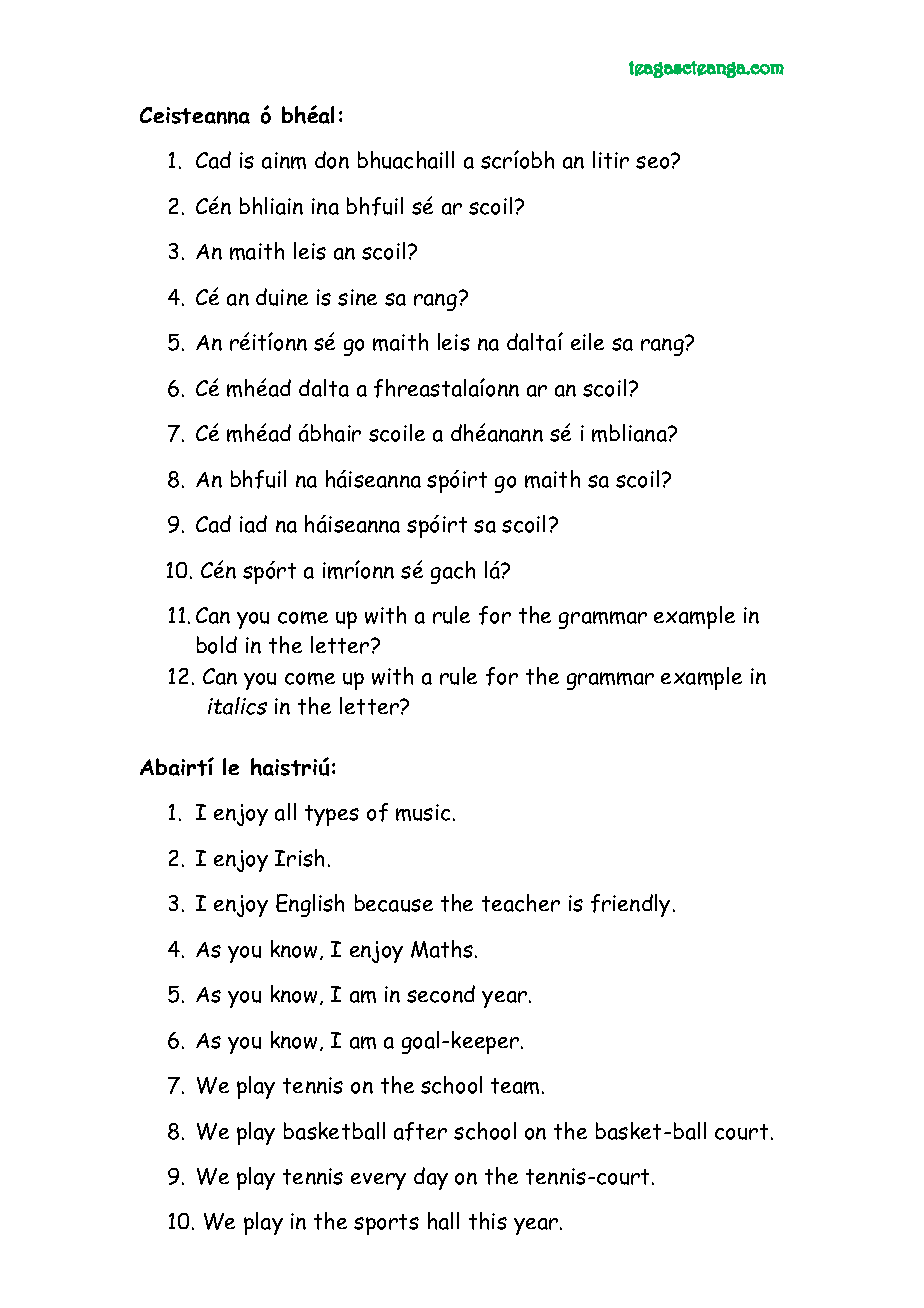 Image resolution: width=924 pixels, height=1308 pixels. I want to click on seo, so click(654, 161).
